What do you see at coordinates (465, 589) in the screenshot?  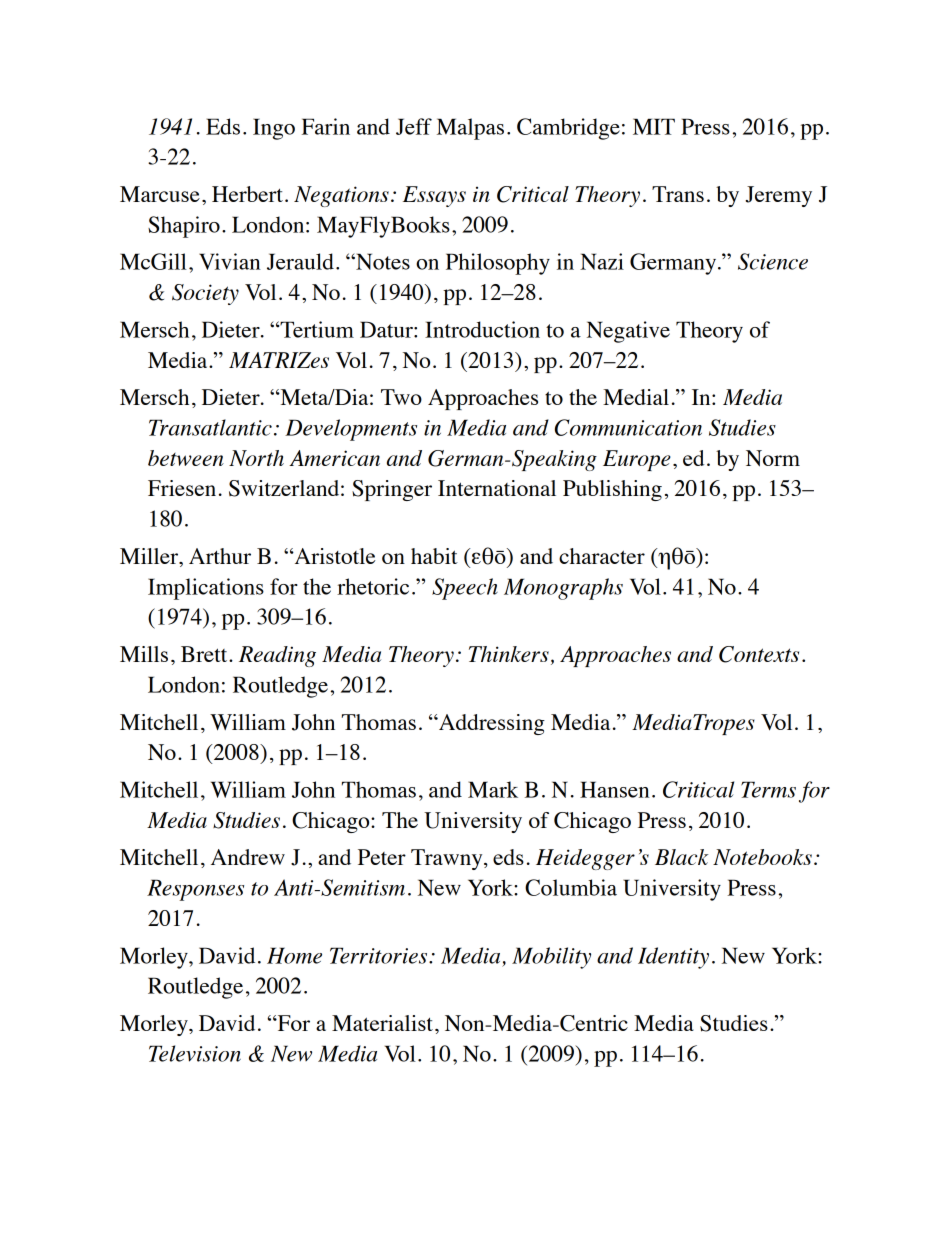 I see `Speech` at bounding box center [465, 589].
